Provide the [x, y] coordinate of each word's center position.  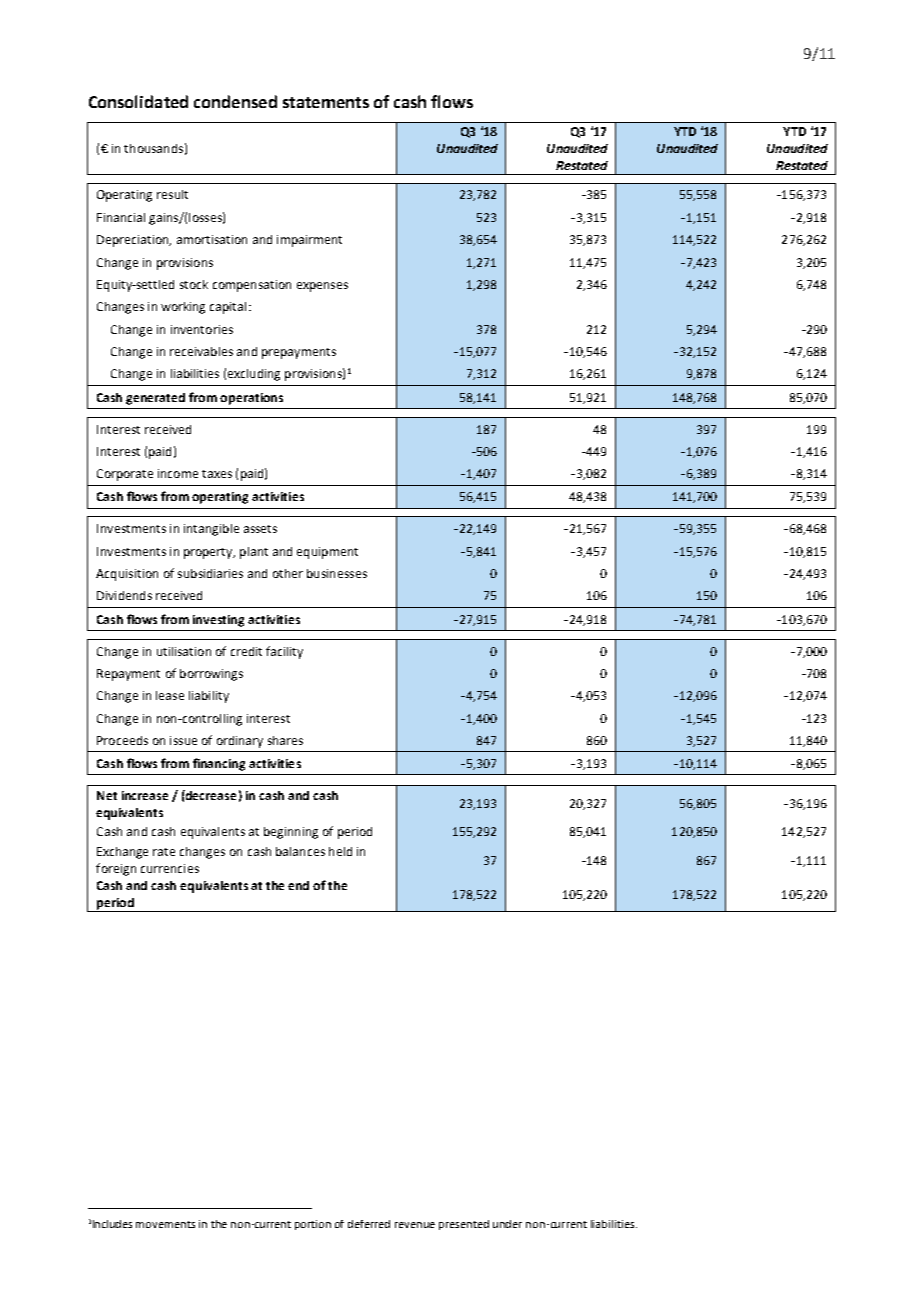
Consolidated [138, 101]
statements [326, 102]
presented [464, 1225]
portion [313, 1225]
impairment [309, 241]
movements [165, 1224]
